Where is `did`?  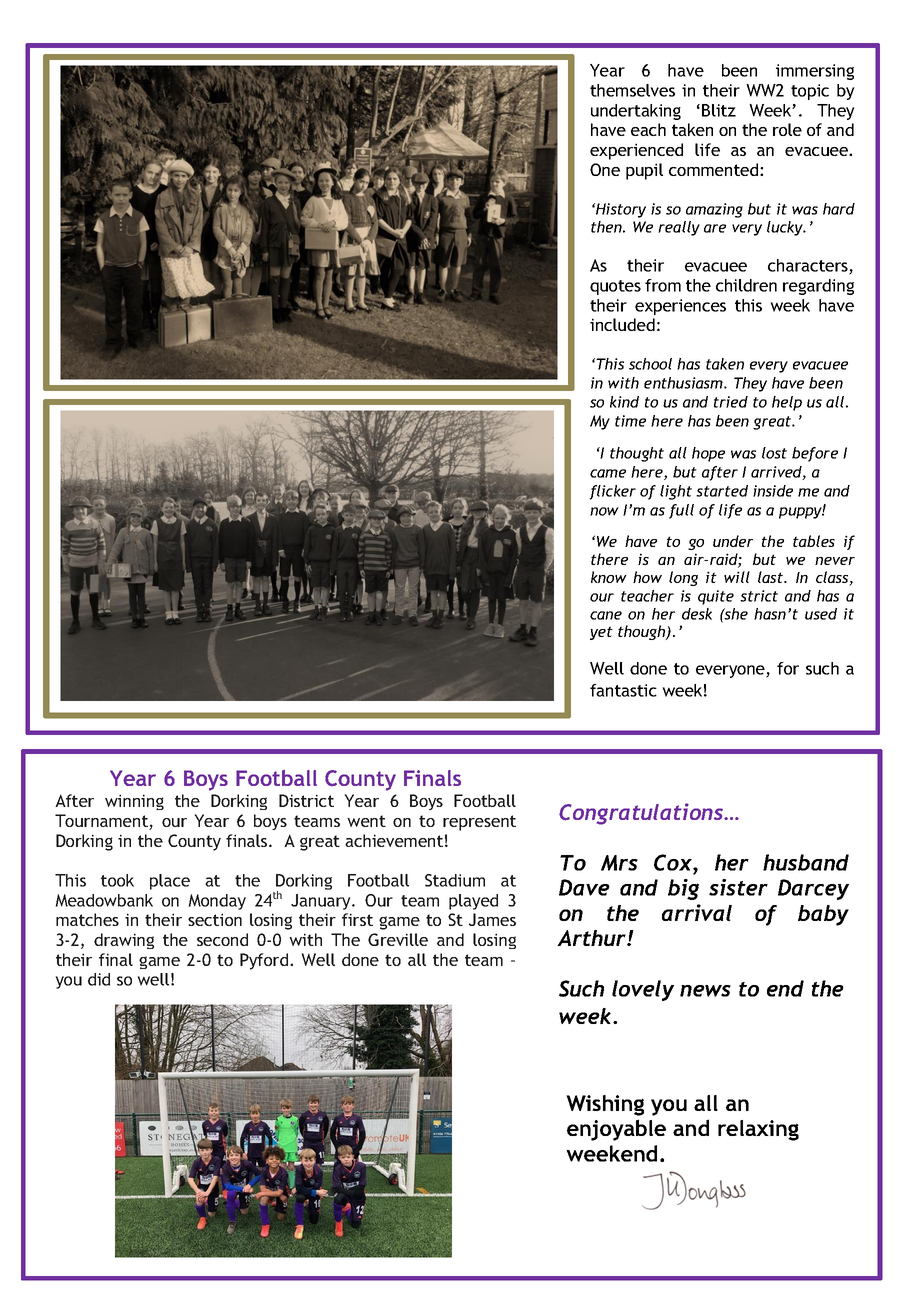 did is located at coordinates (99, 979).
